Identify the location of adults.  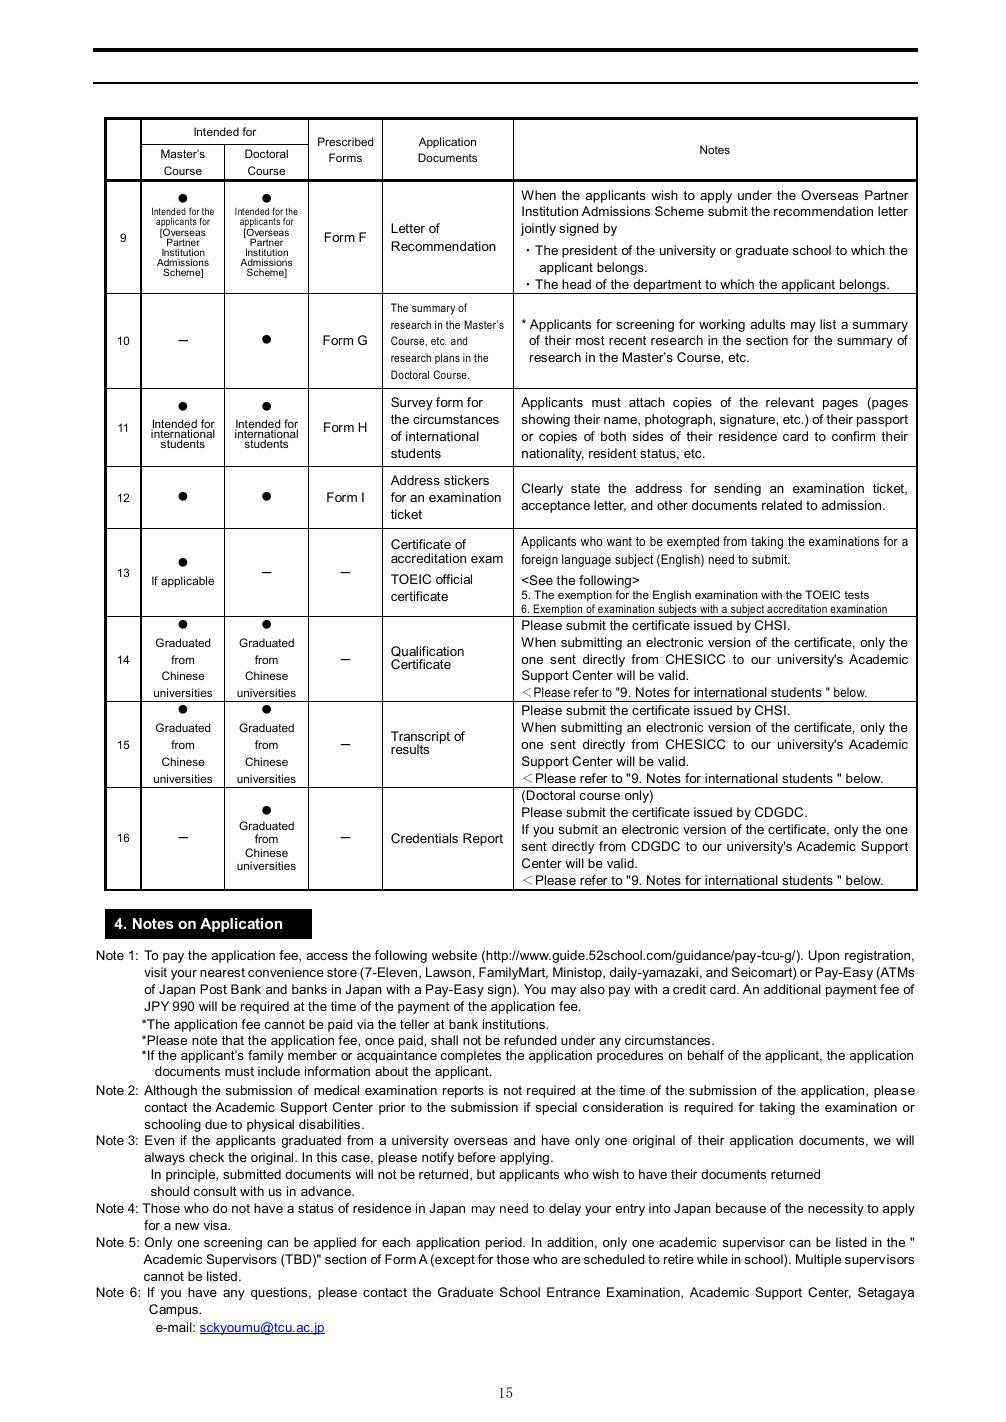
(767, 324).
